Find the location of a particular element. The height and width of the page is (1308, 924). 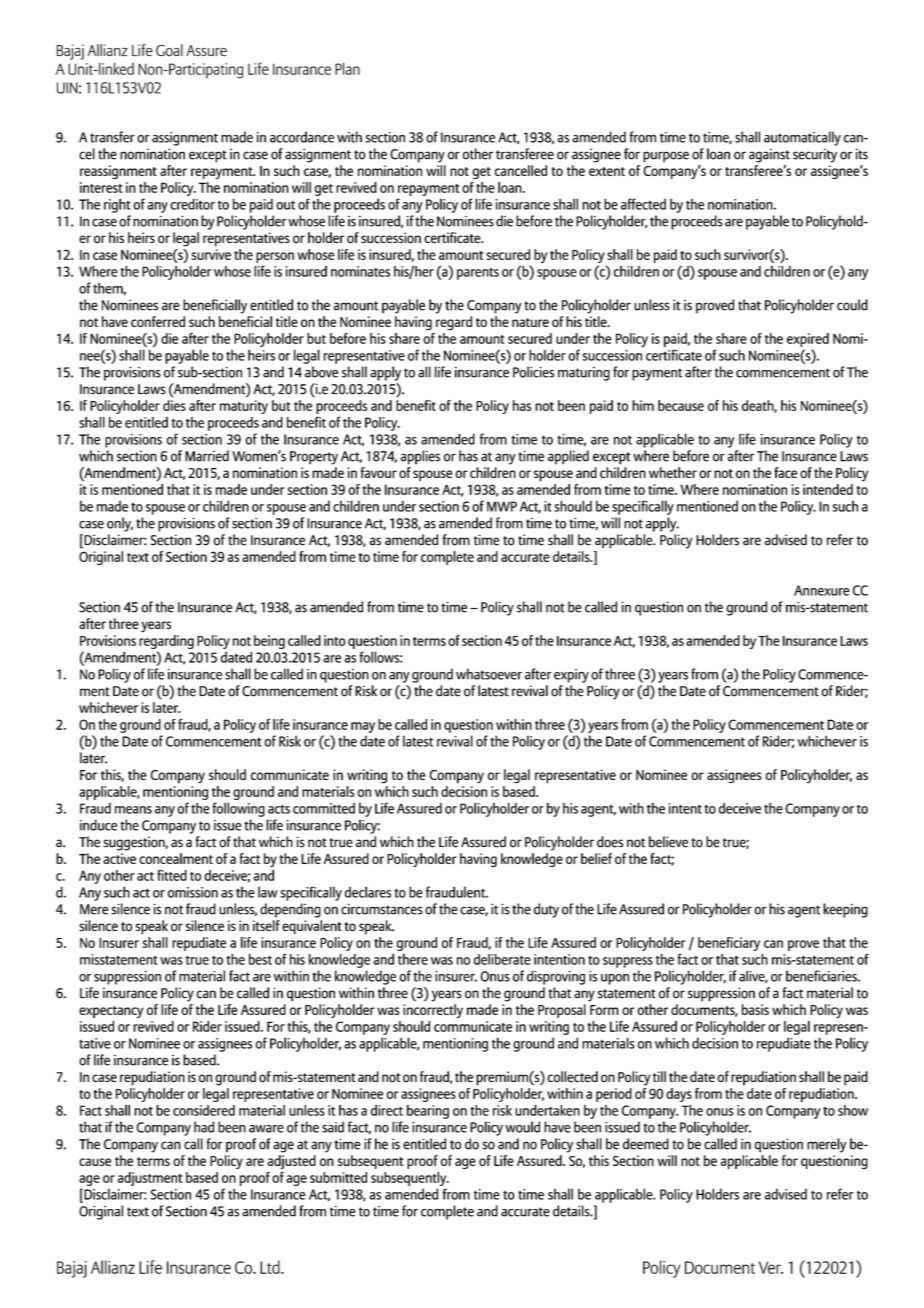

cancelled is located at coordinates (521, 170).
